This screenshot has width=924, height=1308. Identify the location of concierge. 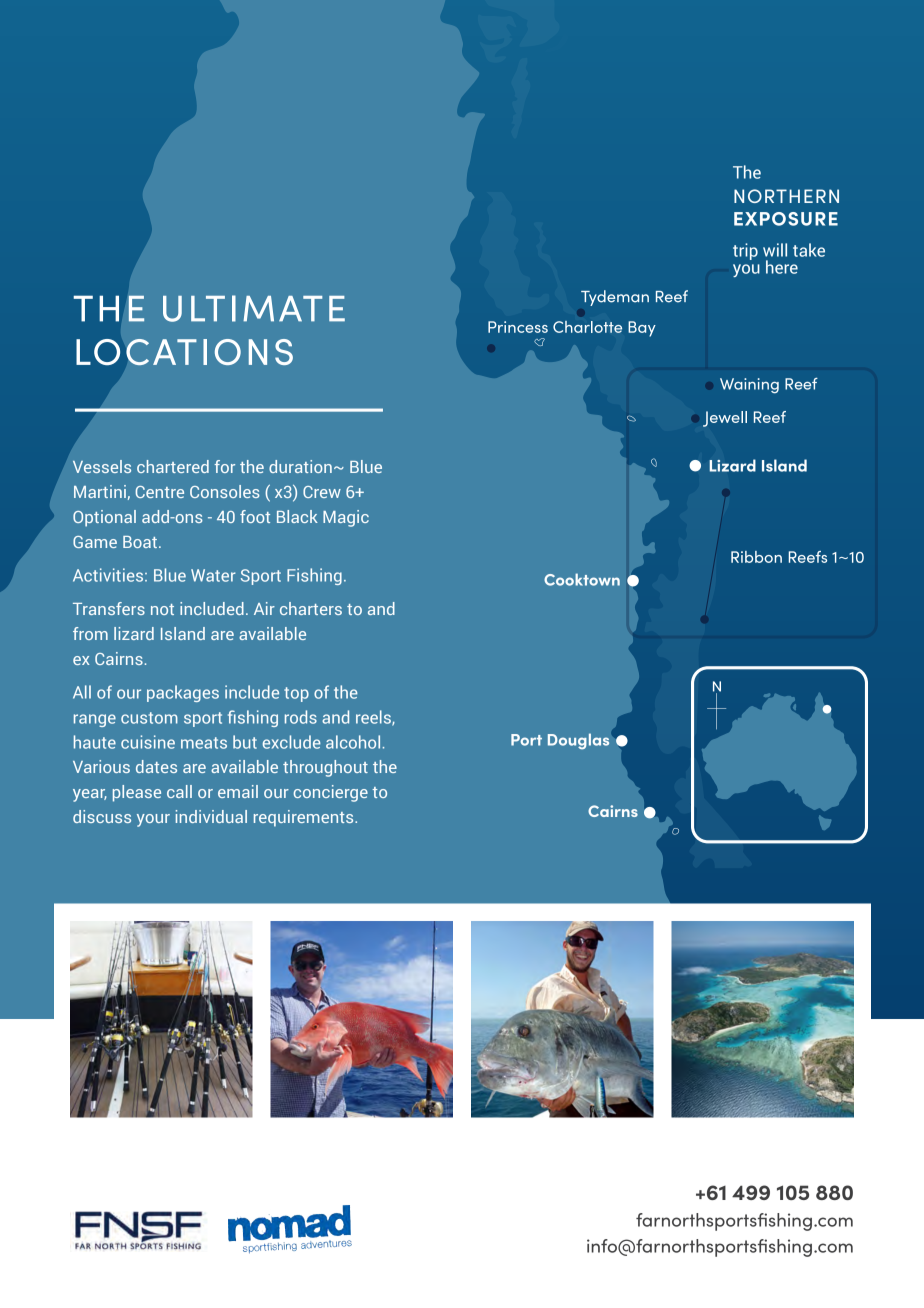
(330, 793).
